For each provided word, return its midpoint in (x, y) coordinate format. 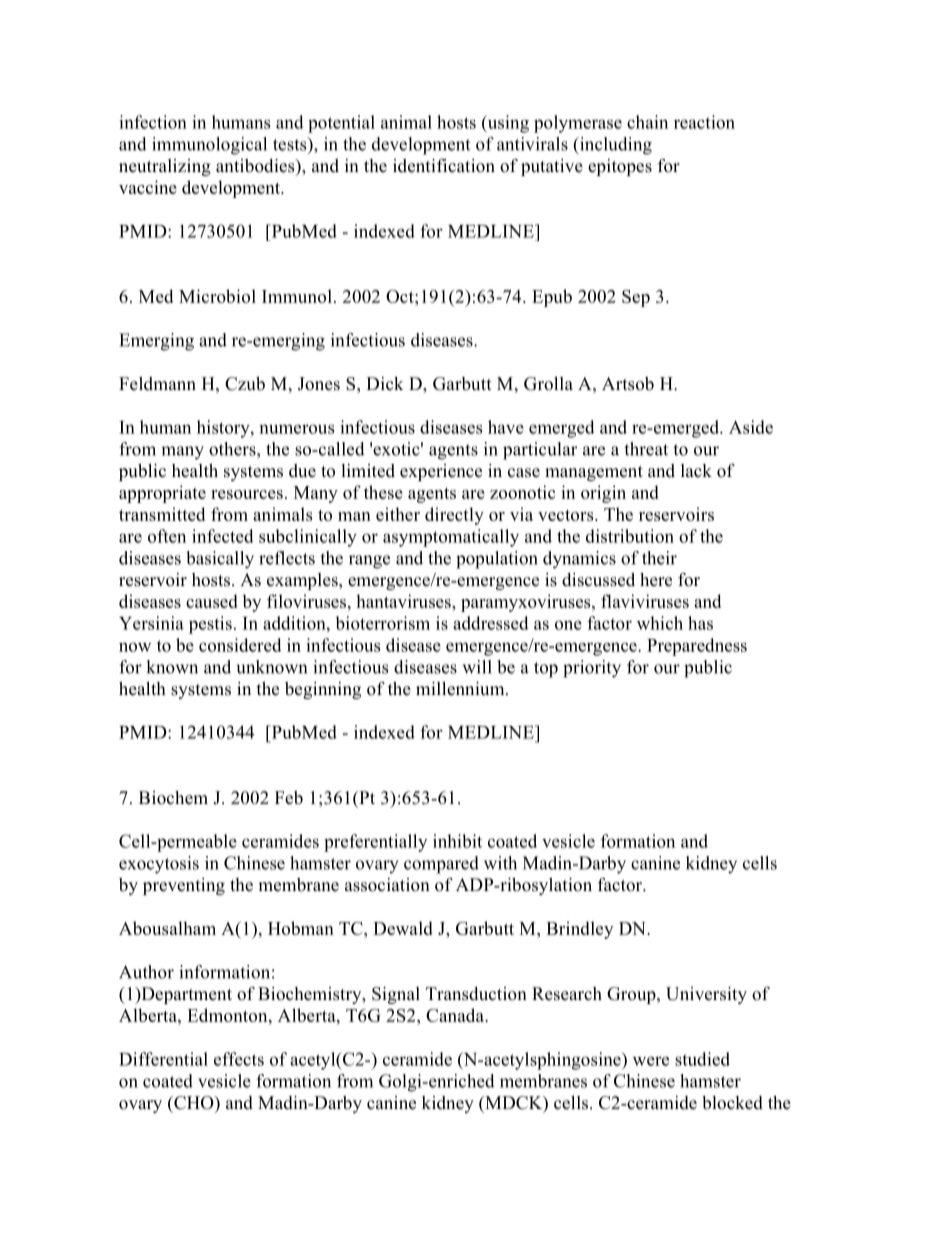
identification (444, 166)
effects (239, 1059)
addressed (491, 623)
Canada (456, 1015)
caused (212, 601)
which (660, 623)
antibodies (256, 166)
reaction (704, 122)
